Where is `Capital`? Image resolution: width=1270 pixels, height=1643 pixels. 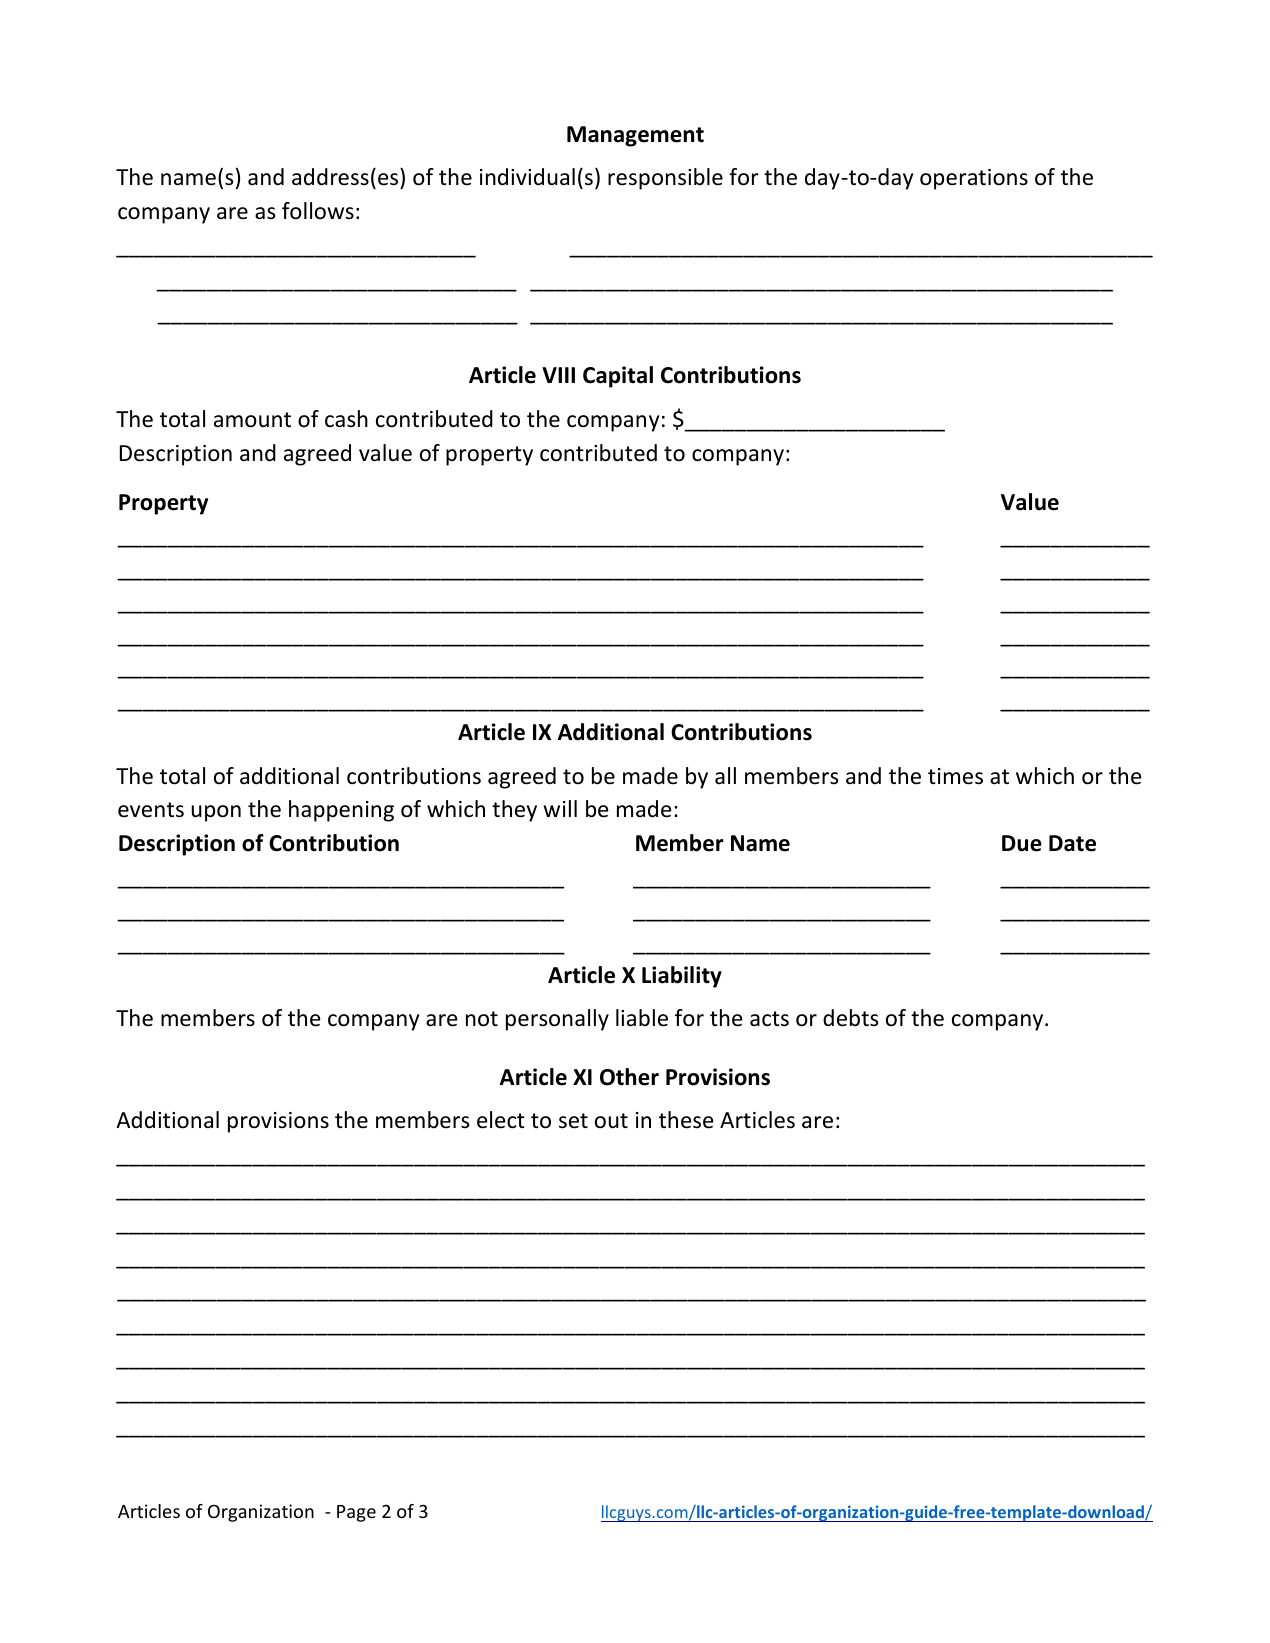
Capital is located at coordinates (618, 377).
